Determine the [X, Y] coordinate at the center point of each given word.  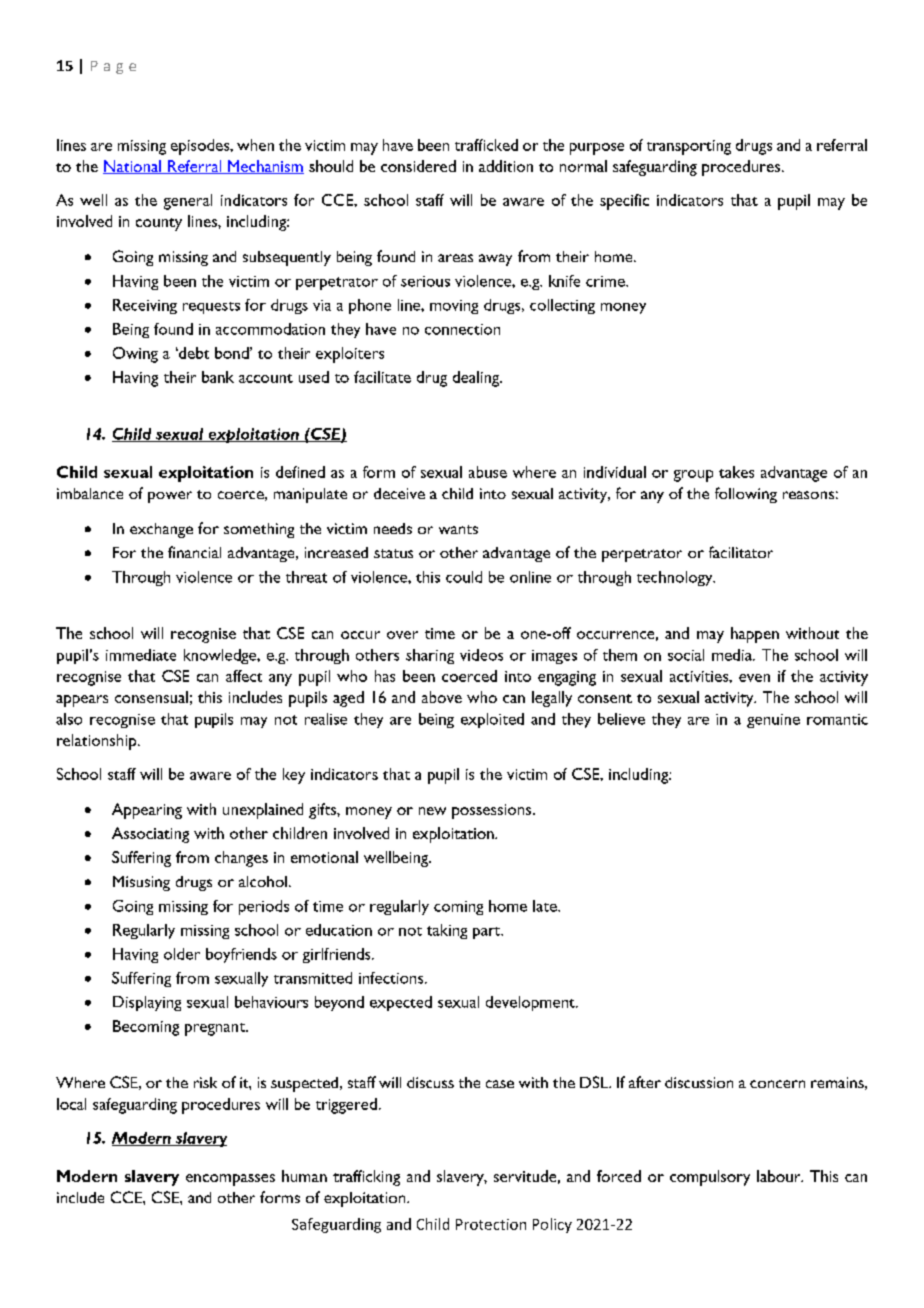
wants [458, 529]
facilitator [741, 552]
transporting [689, 147]
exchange [161, 530]
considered [418, 166]
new [432, 811]
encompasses [230, 1180]
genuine [773, 721]
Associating [150, 835]
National [133, 167]
